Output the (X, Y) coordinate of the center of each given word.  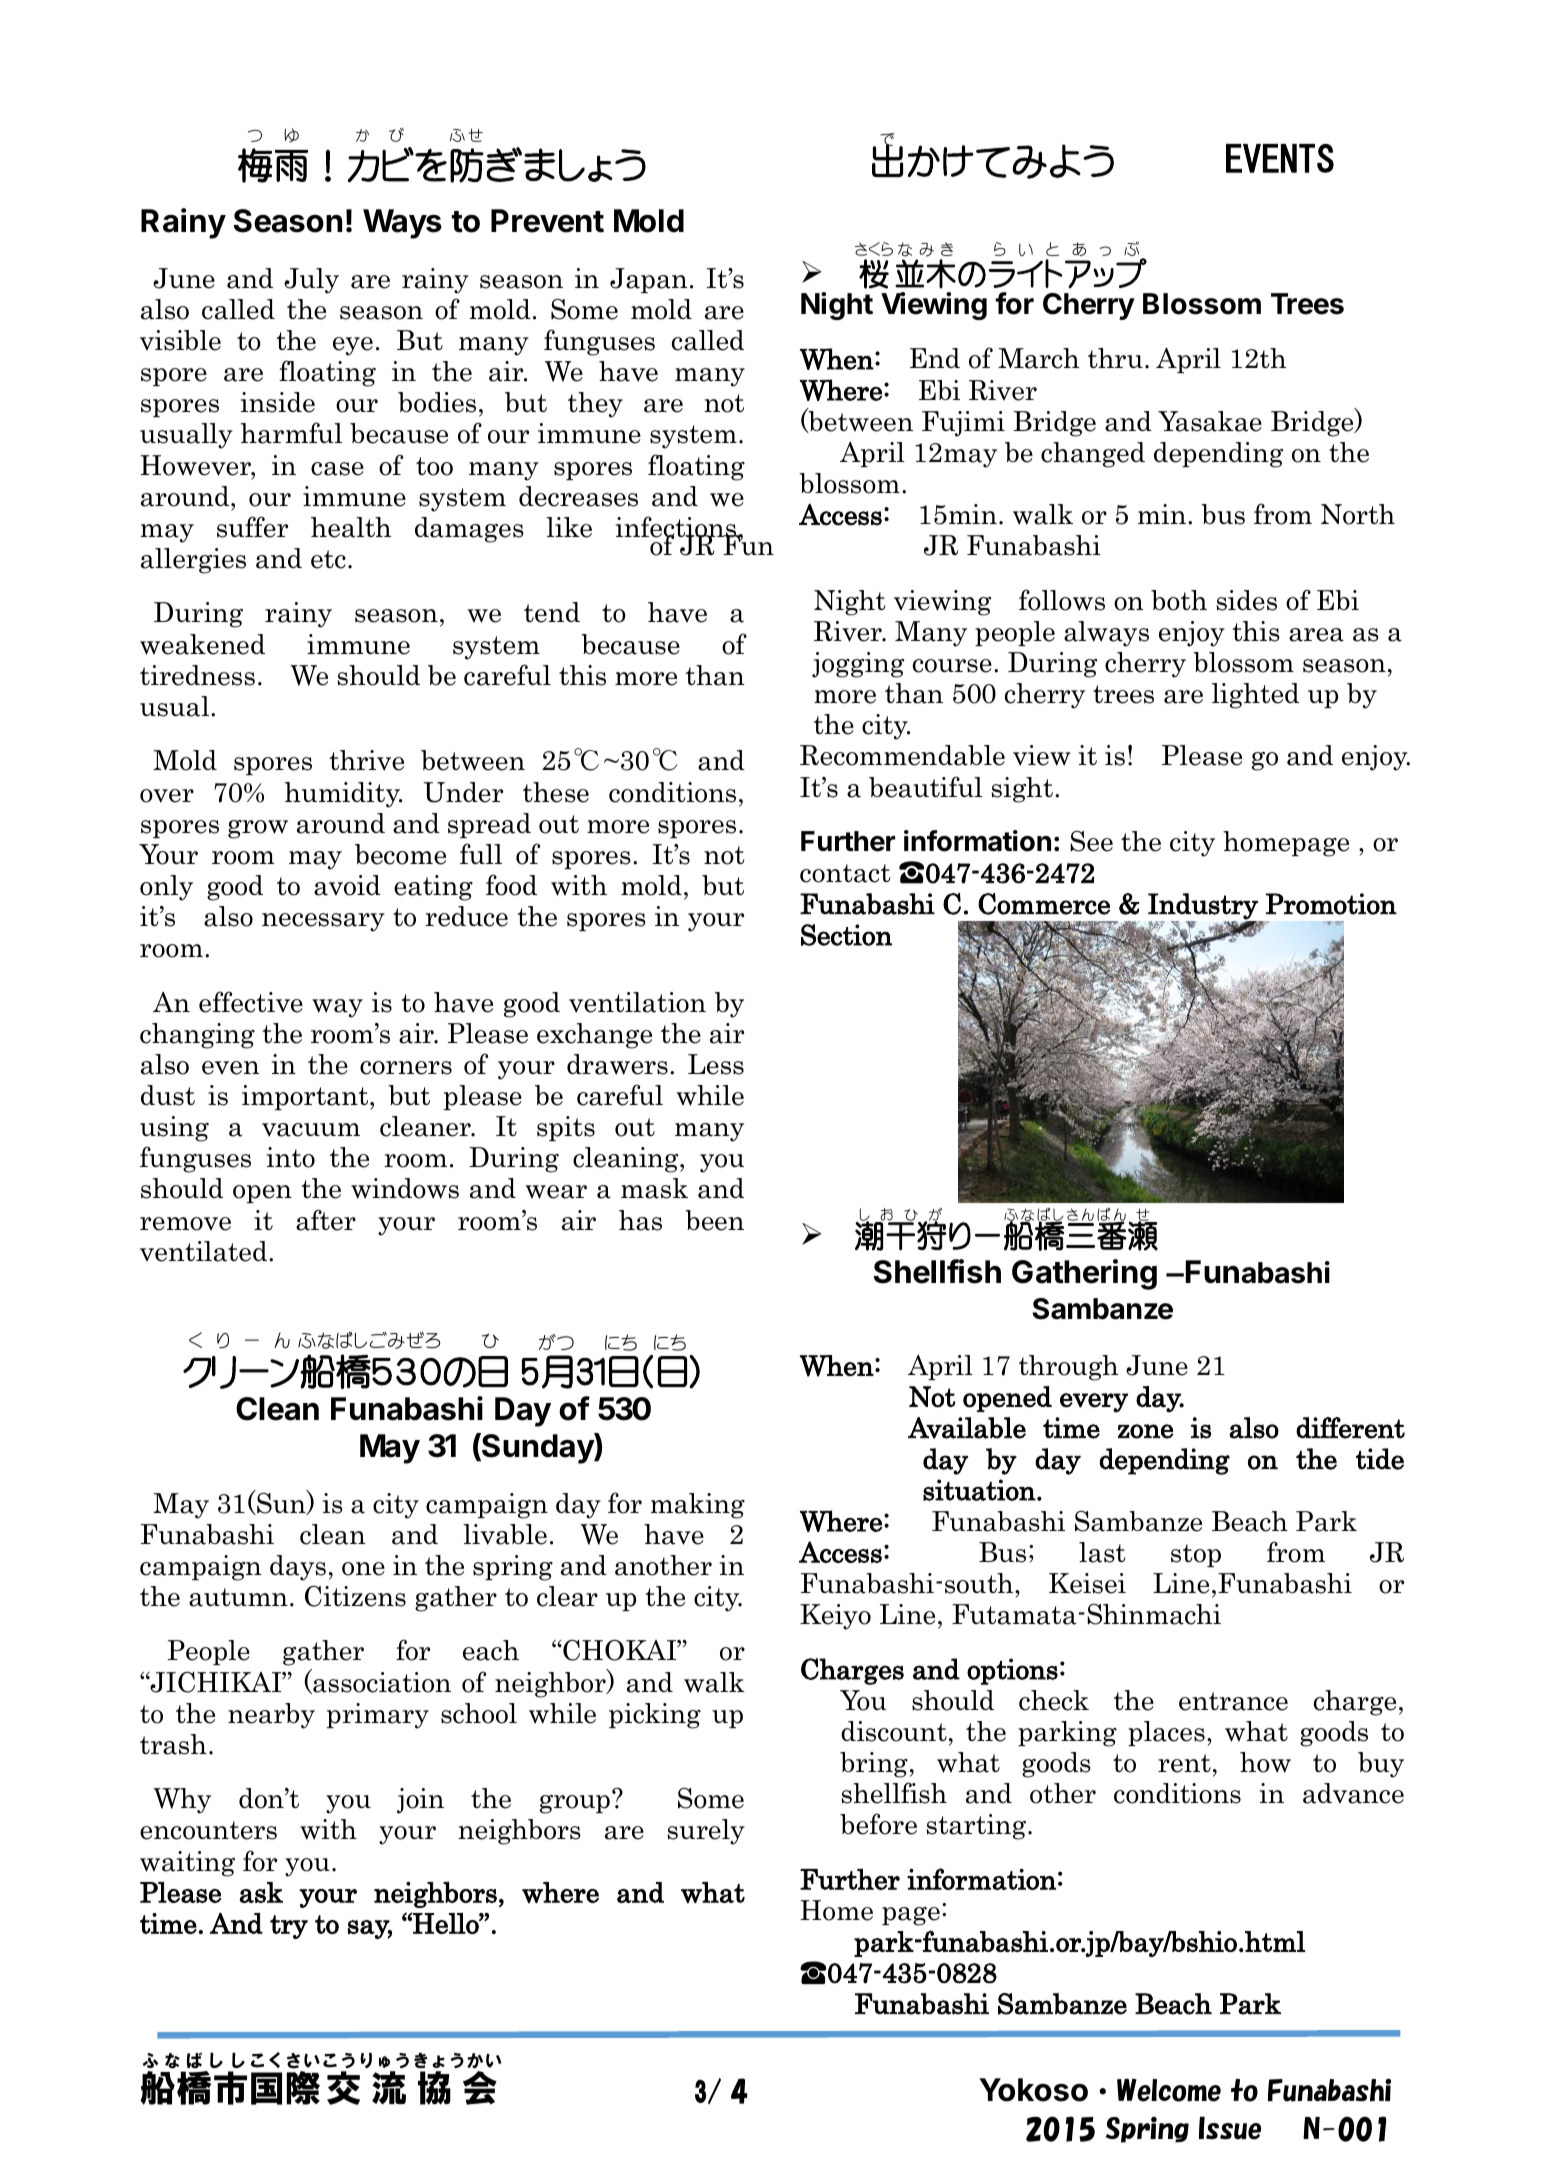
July (311, 281)
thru (1115, 358)
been (714, 1220)
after (326, 1220)
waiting (187, 1864)
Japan (648, 280)
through (1068, 1368)
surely (706, 1832)
